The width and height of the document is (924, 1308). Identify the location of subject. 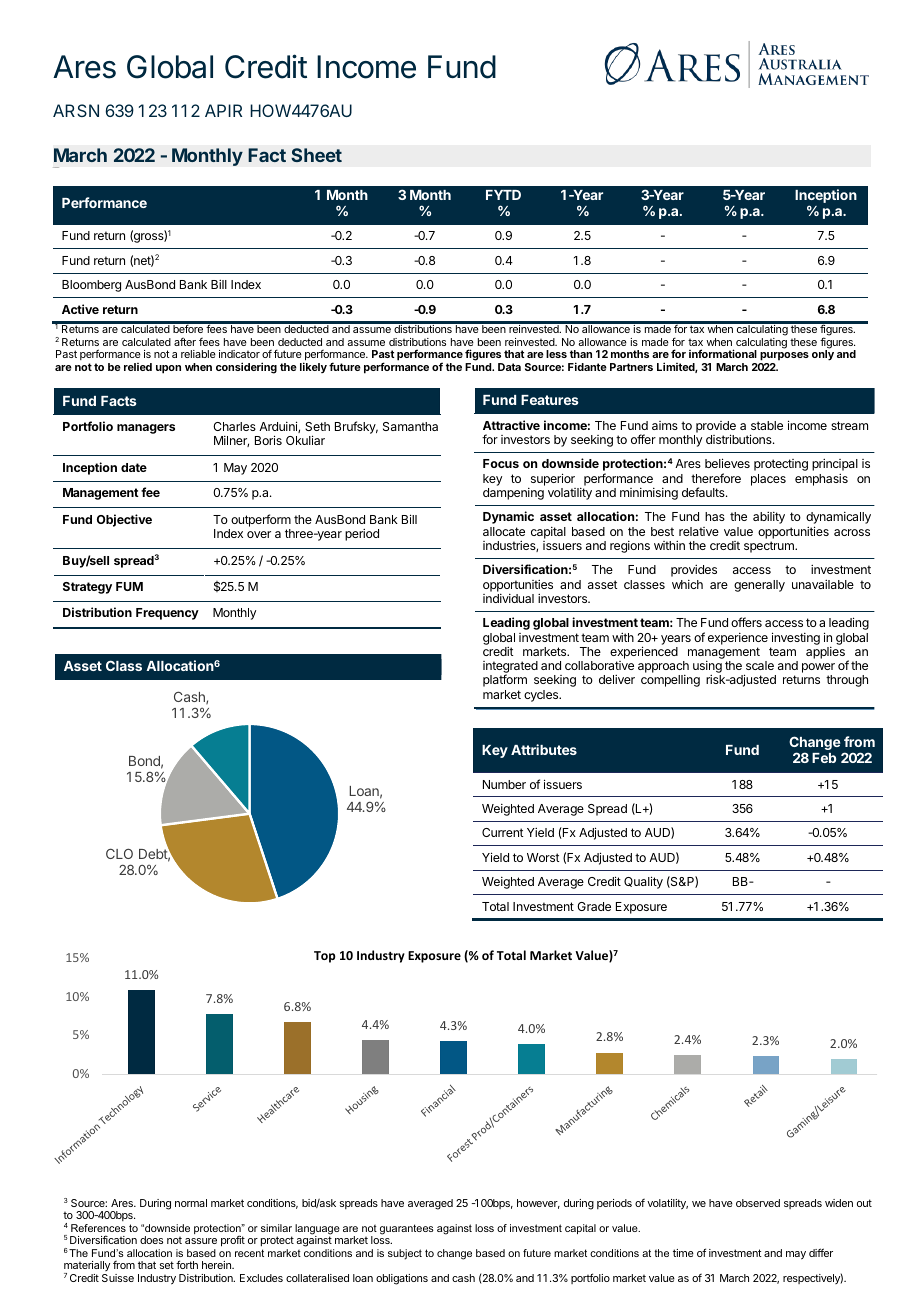
(405, 1254).
